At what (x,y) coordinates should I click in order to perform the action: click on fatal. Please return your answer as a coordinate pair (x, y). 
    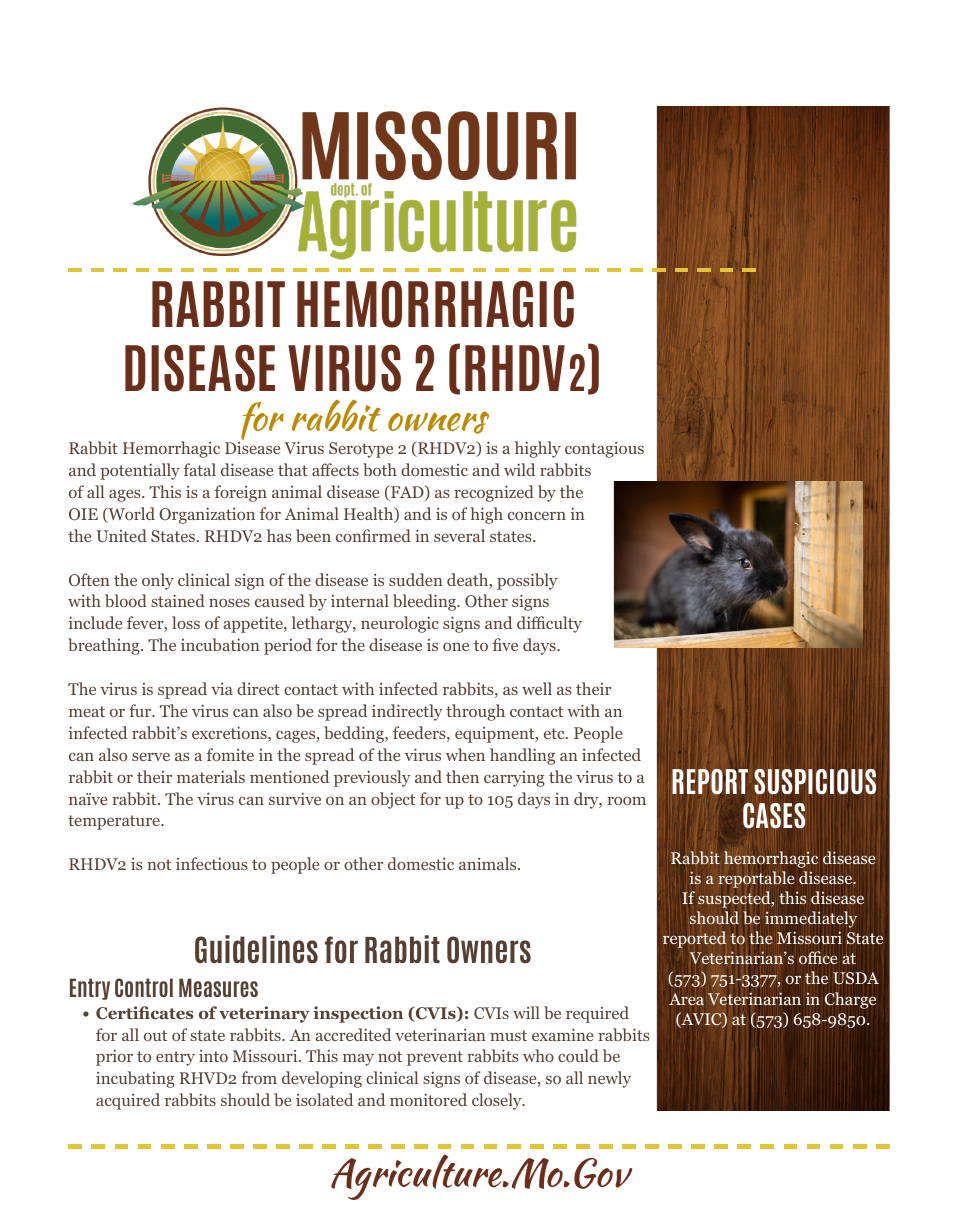
    Looking at the image, I should click on (200, 469).
